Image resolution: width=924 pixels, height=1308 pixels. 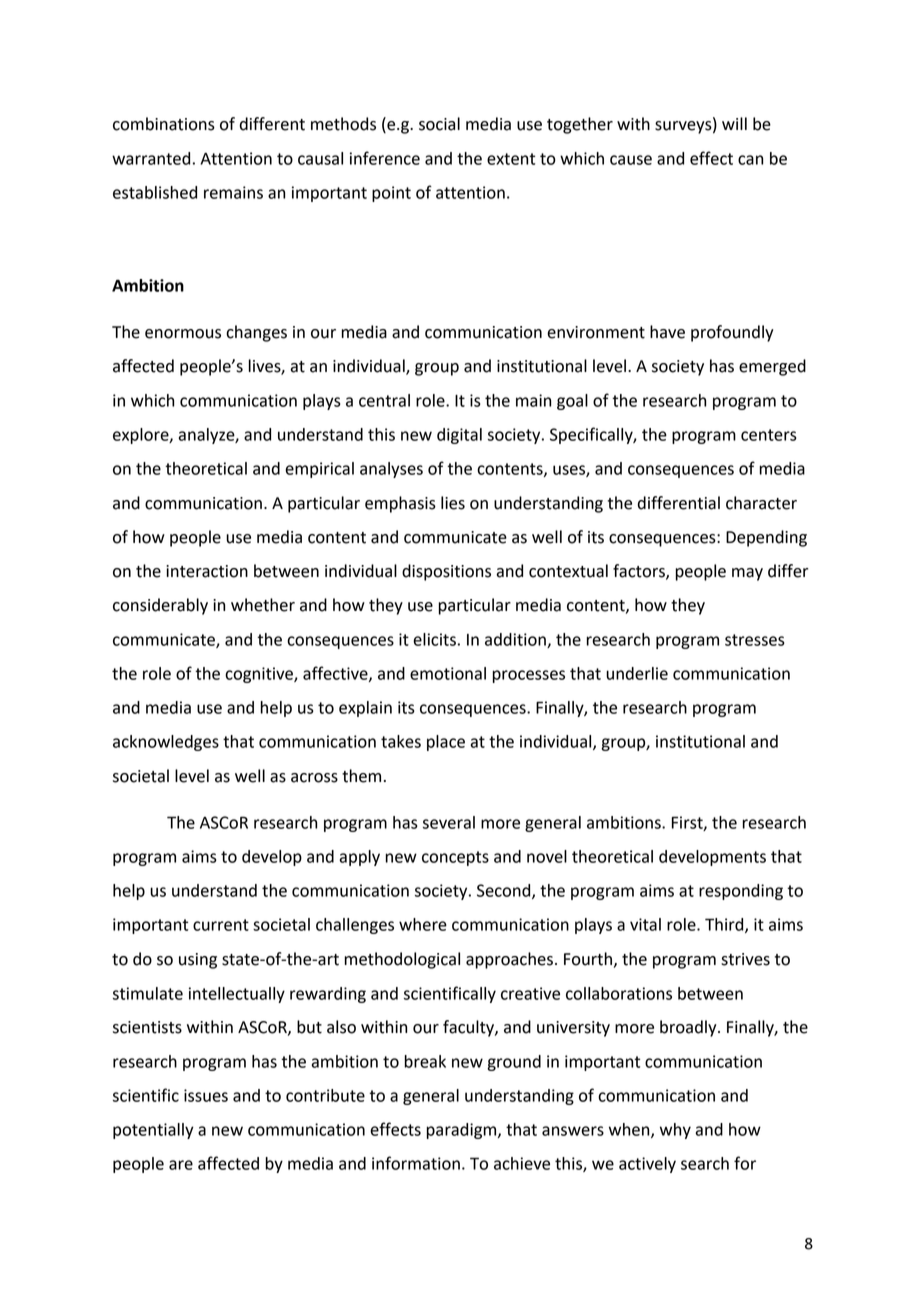 I want to click on combinations, so click(x=164, y=124).
